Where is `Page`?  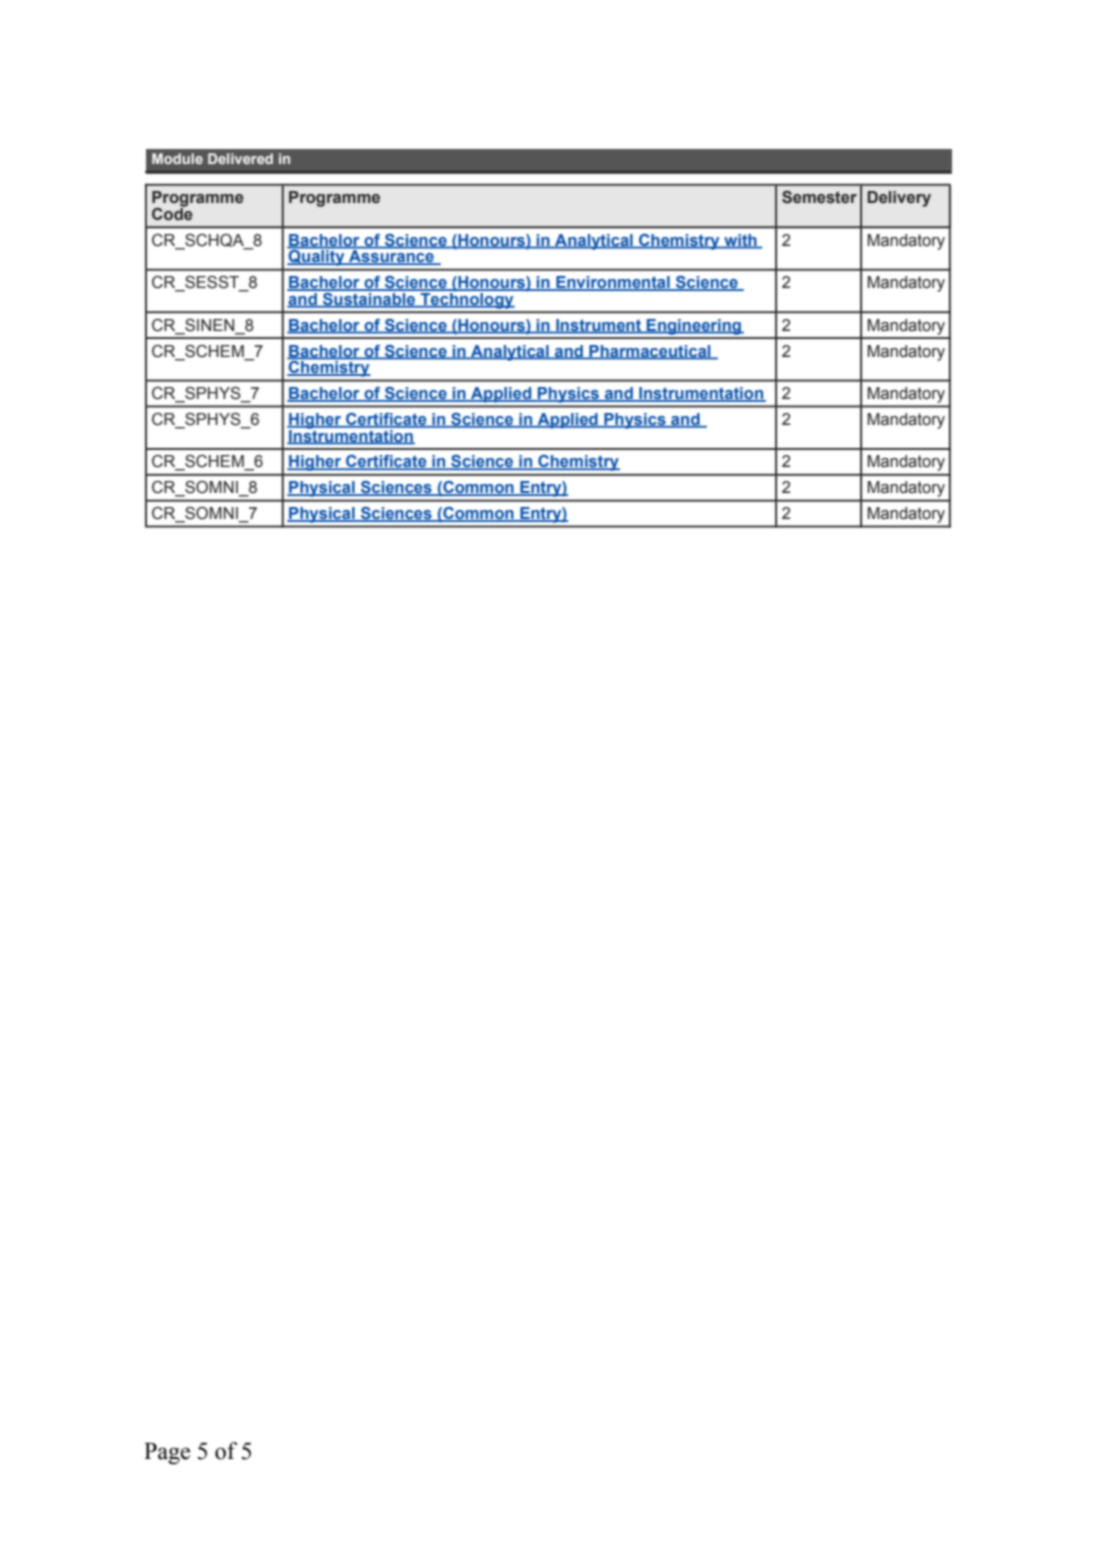 Page is located at coordinates (167, 1454).
